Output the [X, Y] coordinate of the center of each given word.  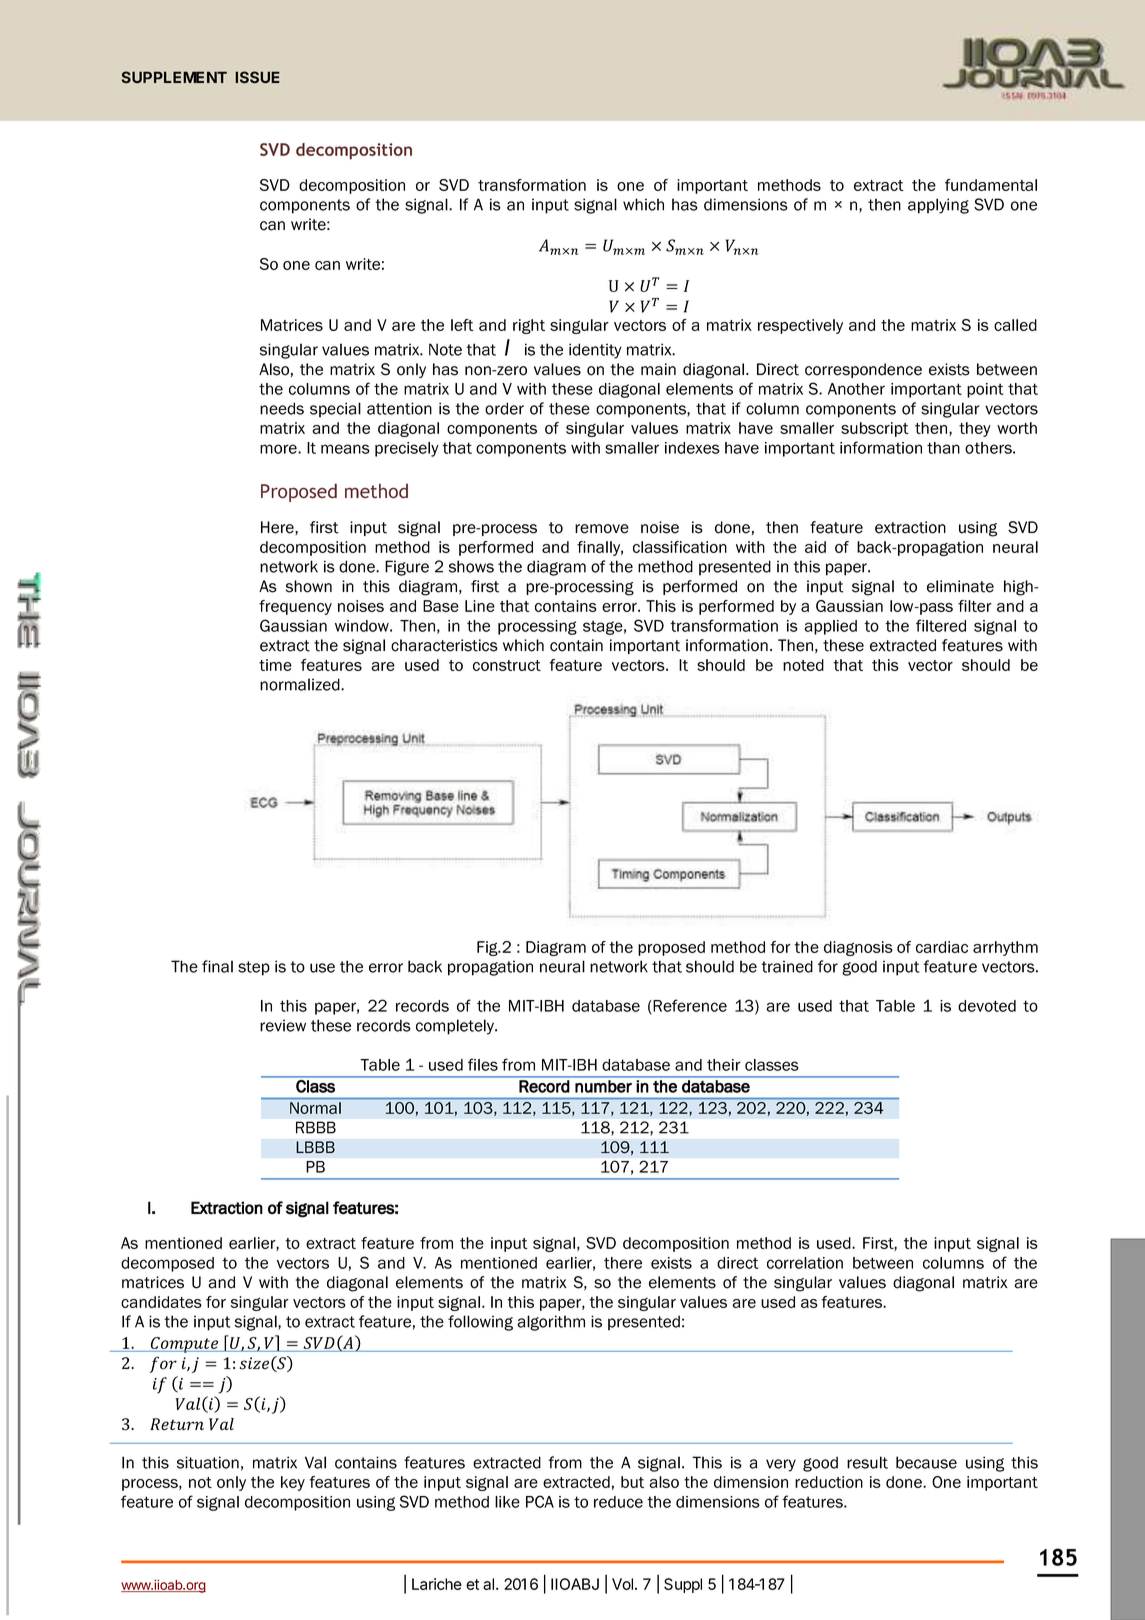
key [293, 1483]
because [926, 1462]
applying [938, 206]
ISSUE [257, 77]
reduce [618, 1502]
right [529, 326]
